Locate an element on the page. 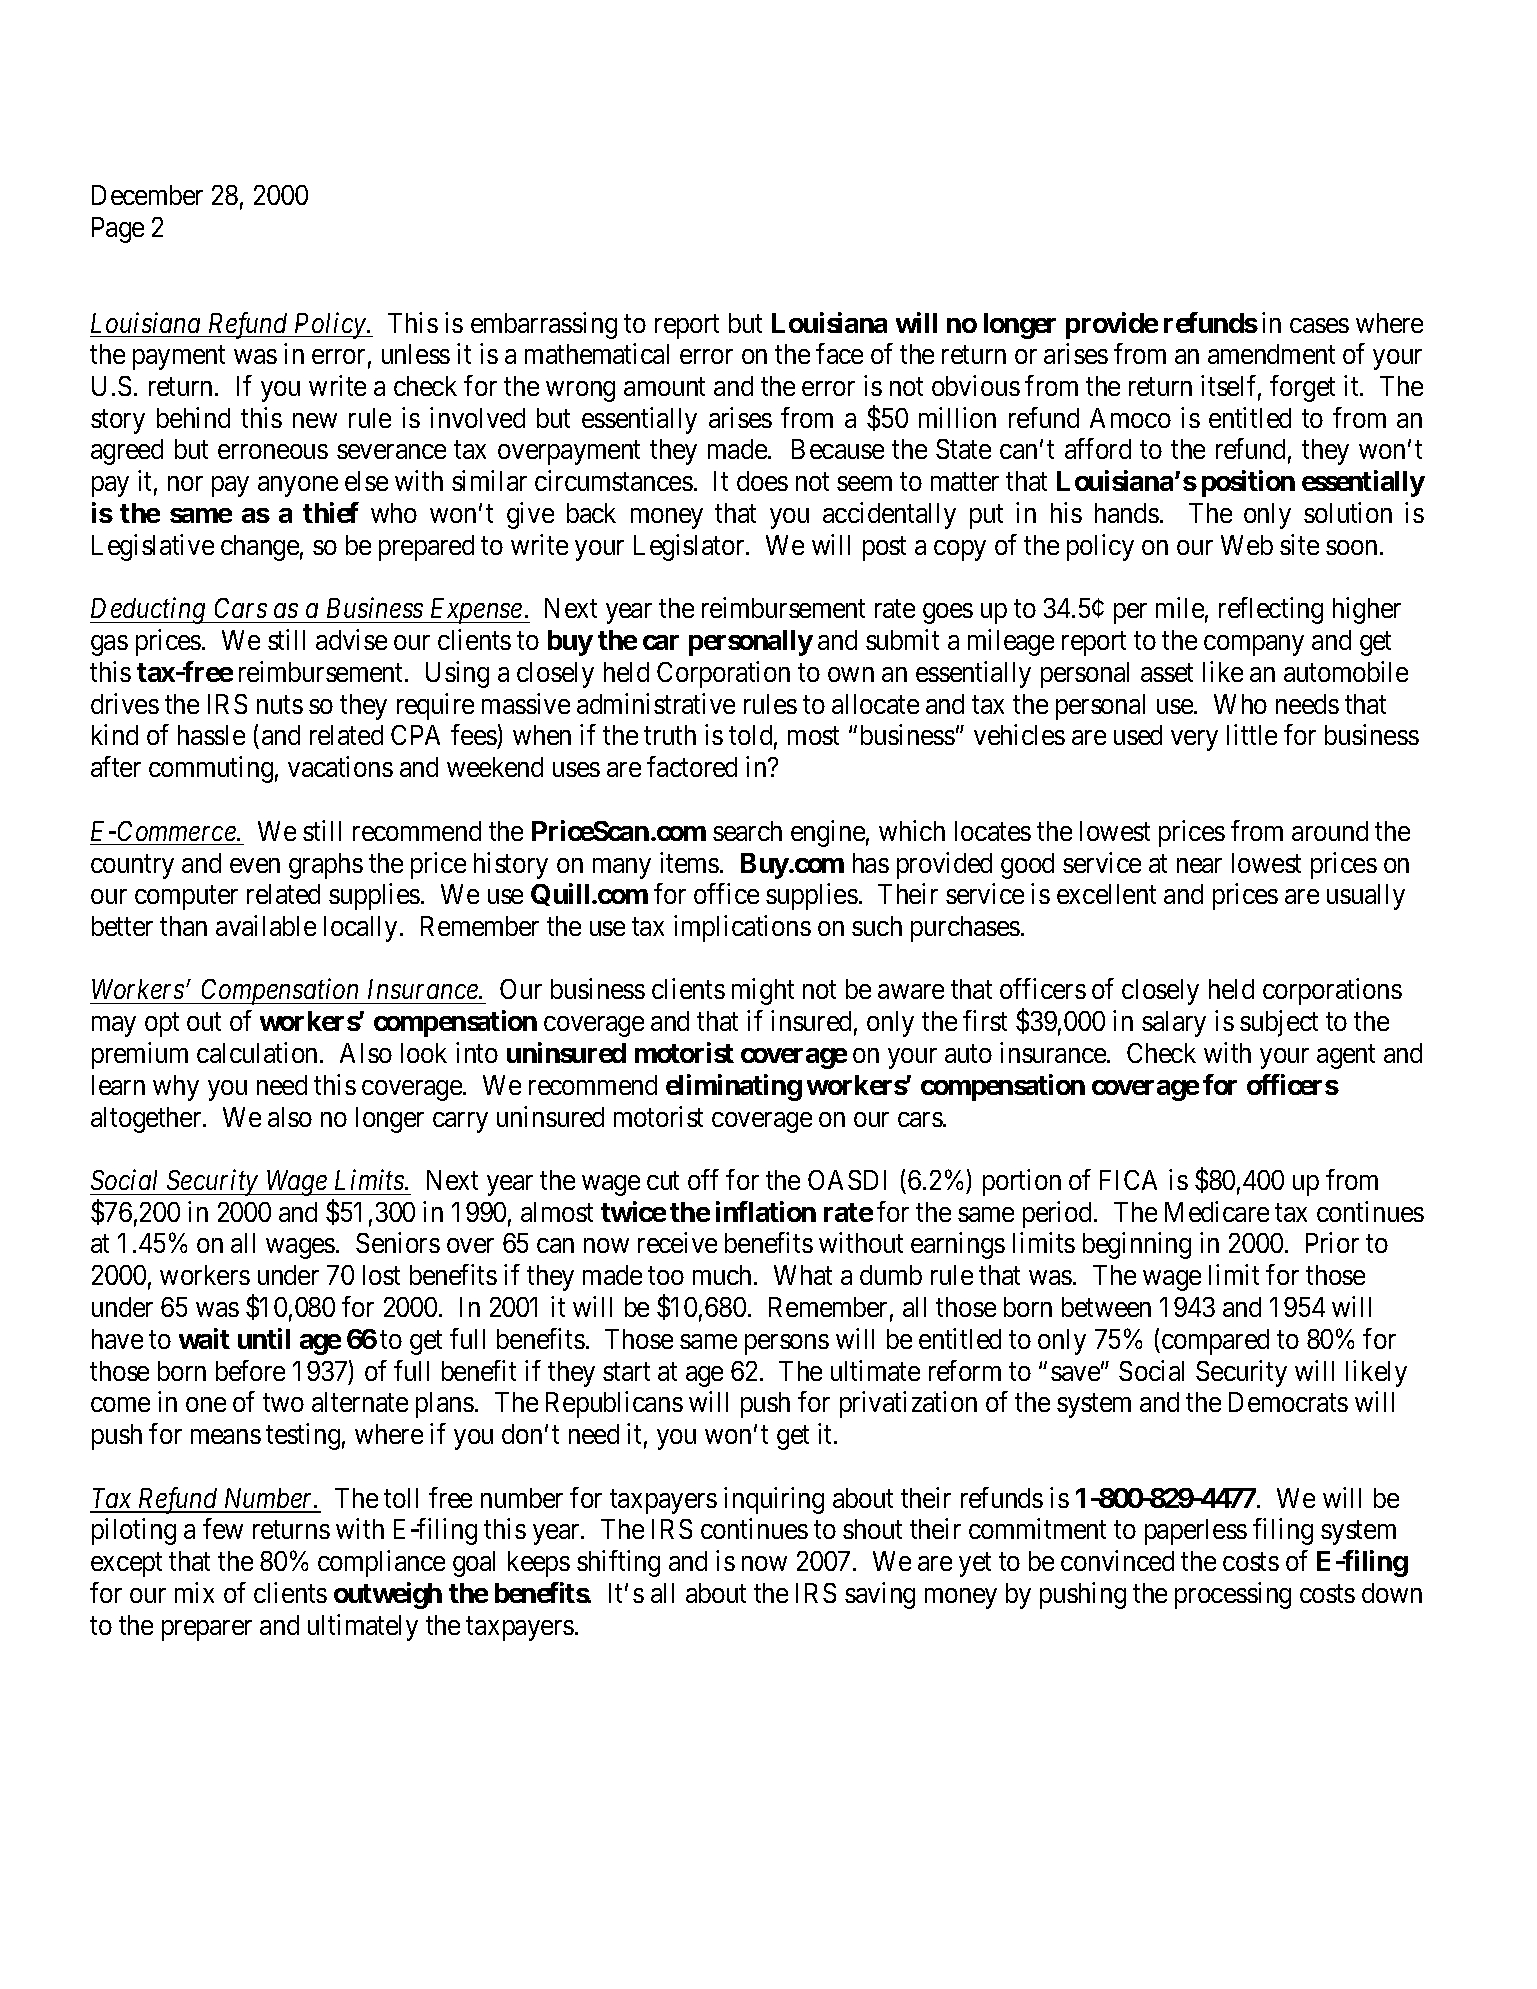 This document has height=1989, width=1537. saving is located at coordinates (880, 1595).
